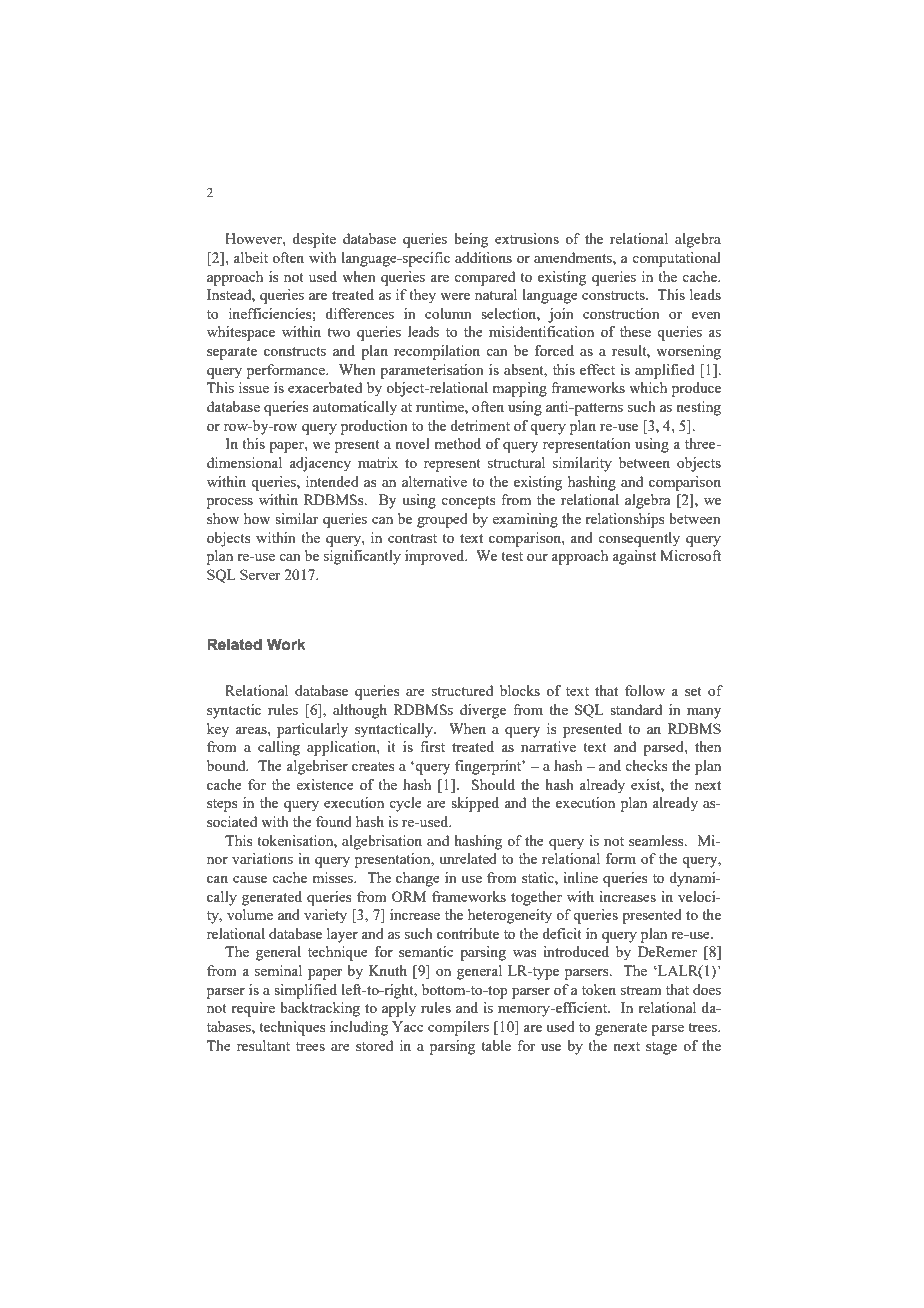 The image size is (924, 1308). Describe the element at coordinates (657, 840) in the document. I see `seamless` at that location.
